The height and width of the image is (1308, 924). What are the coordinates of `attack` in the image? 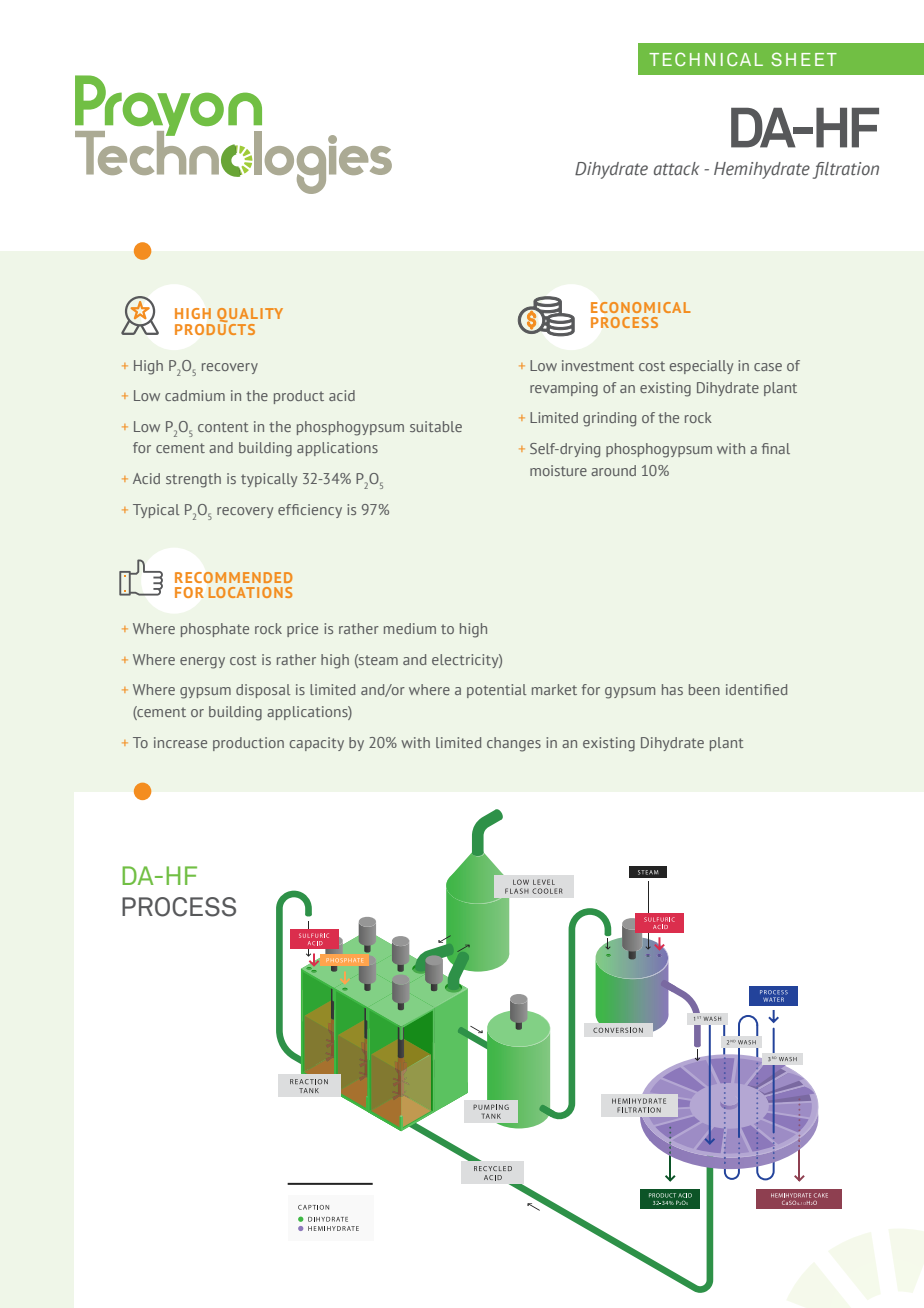 It's located at (676, 169).
